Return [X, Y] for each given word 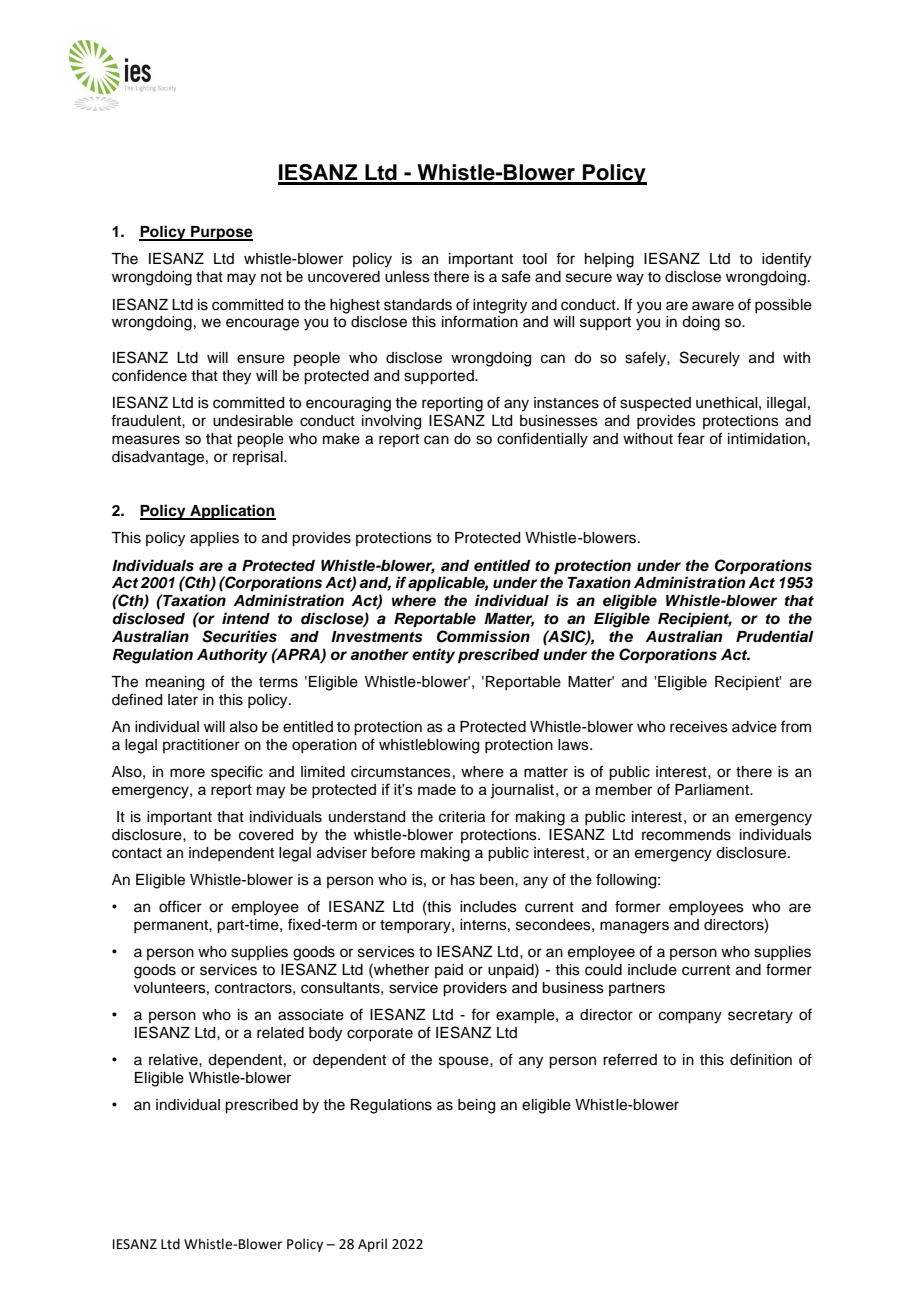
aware [713, 306]
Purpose [221, 233]
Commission [483, 636]
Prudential [775, 636]
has [463, 880]
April [372, 1245]
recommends [686, 835]
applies [214, 539]
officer [180, 906]
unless [407, 277]
